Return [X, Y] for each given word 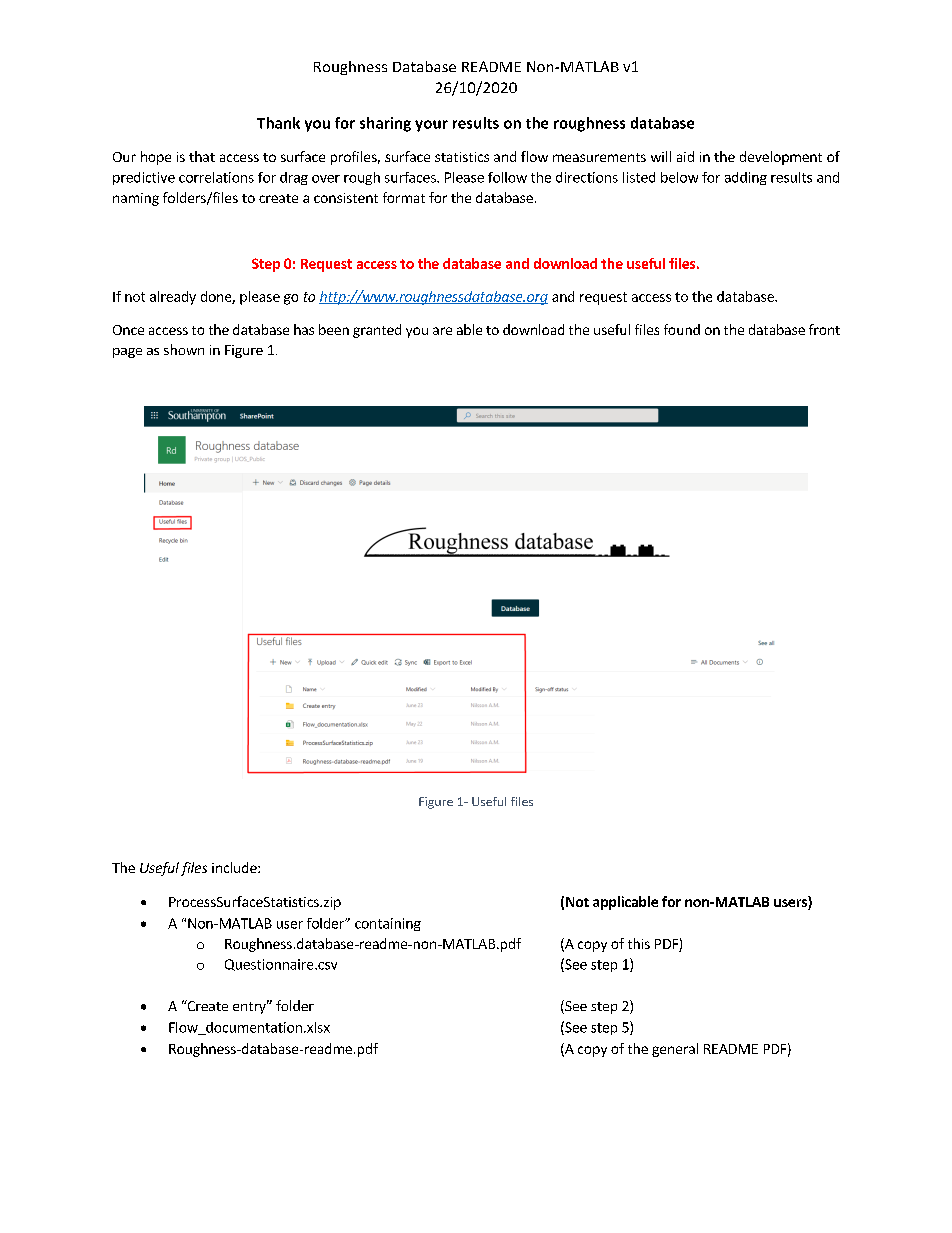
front [824, 329]
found [682, 329]
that [202, 156]
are [442, 331]
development [781, 158]
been [334, 329]
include [235, 867]
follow [507, 177]
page [127, 353]
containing [388, 924]
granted [377, 331]
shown [184, 349]
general [675, 1050]
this [639, 943]
